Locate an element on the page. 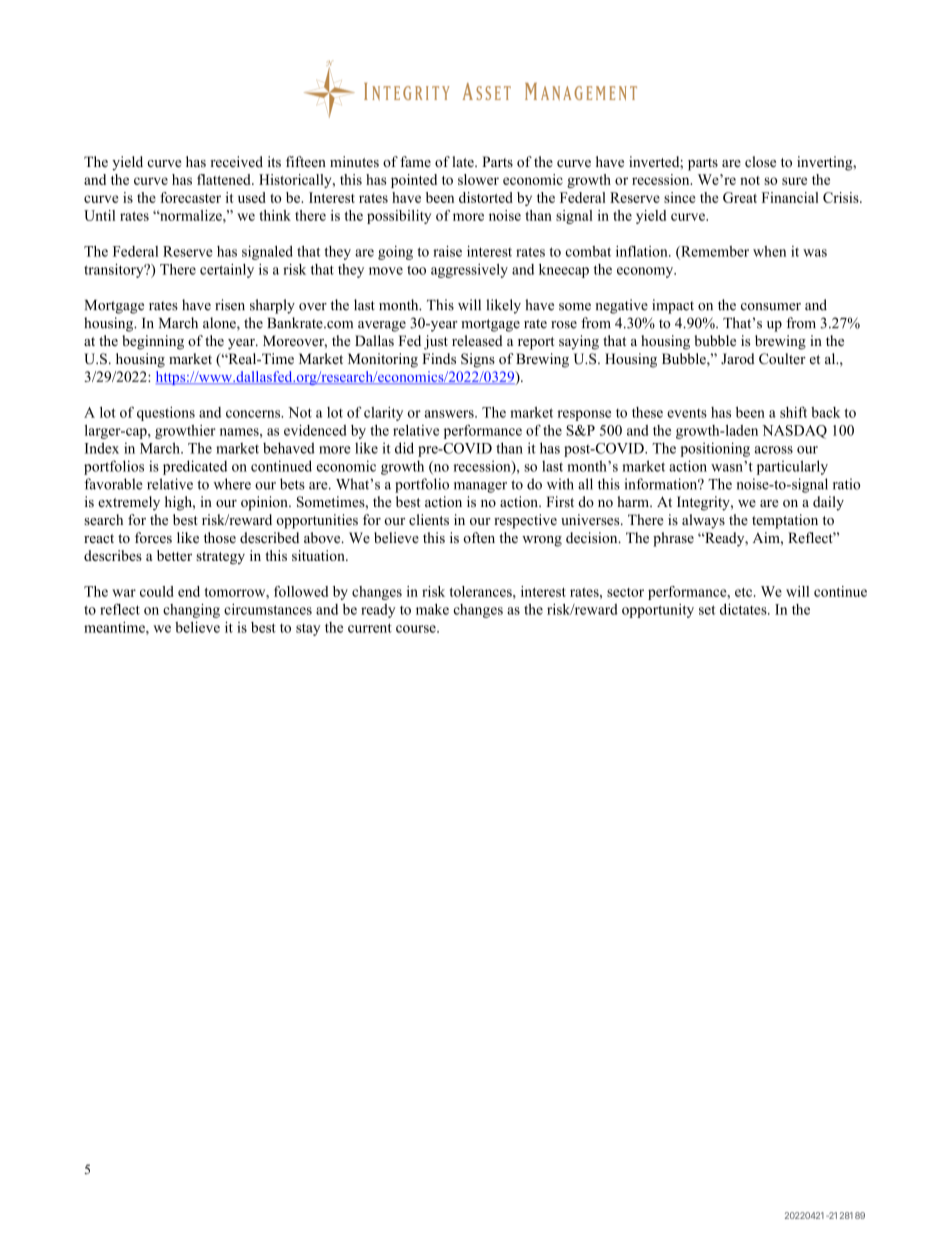 This image has height=1233, width=952. released is located at coordinates (477, 340).
